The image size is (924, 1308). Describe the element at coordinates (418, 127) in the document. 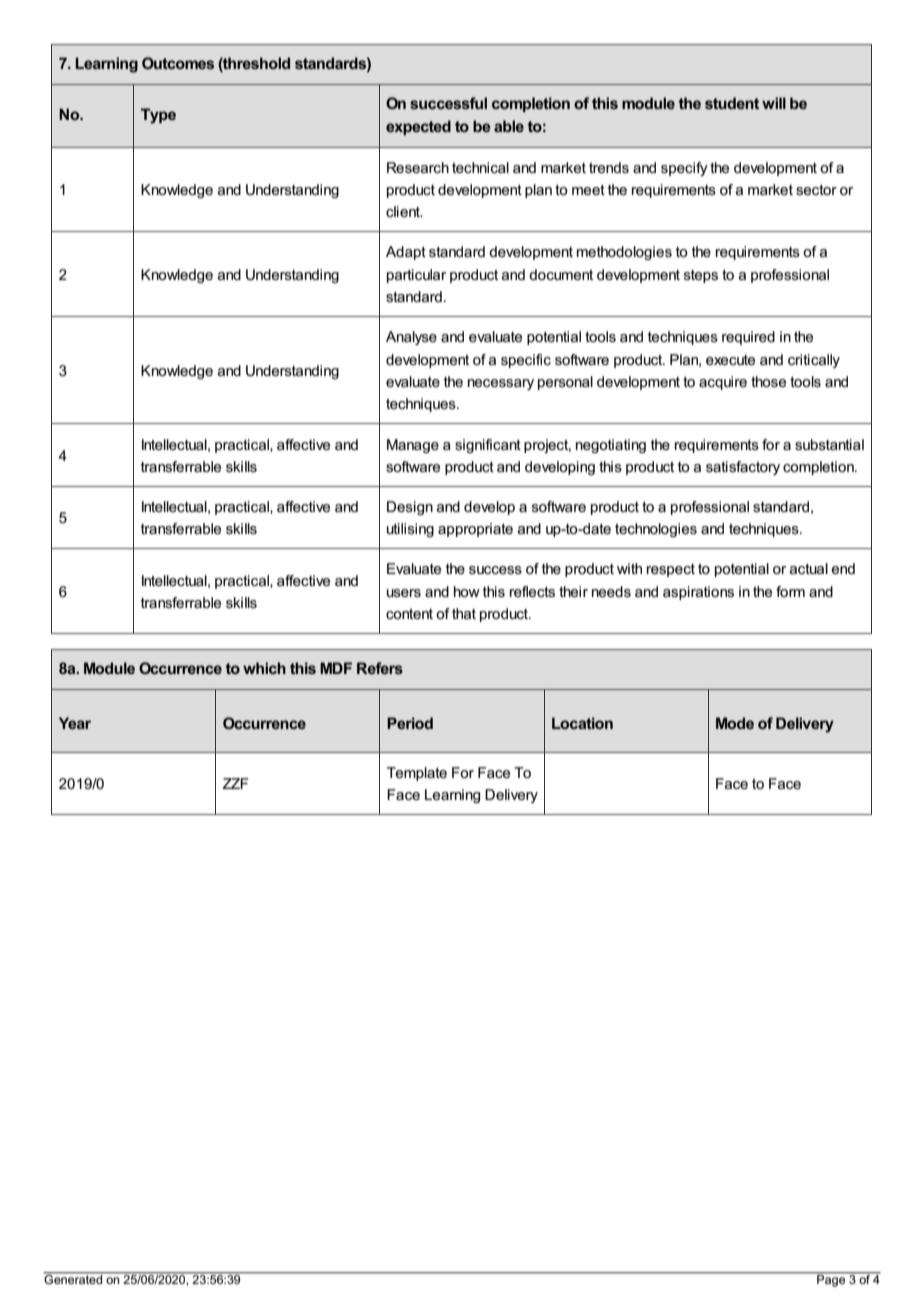

I see `expected` at that location.
